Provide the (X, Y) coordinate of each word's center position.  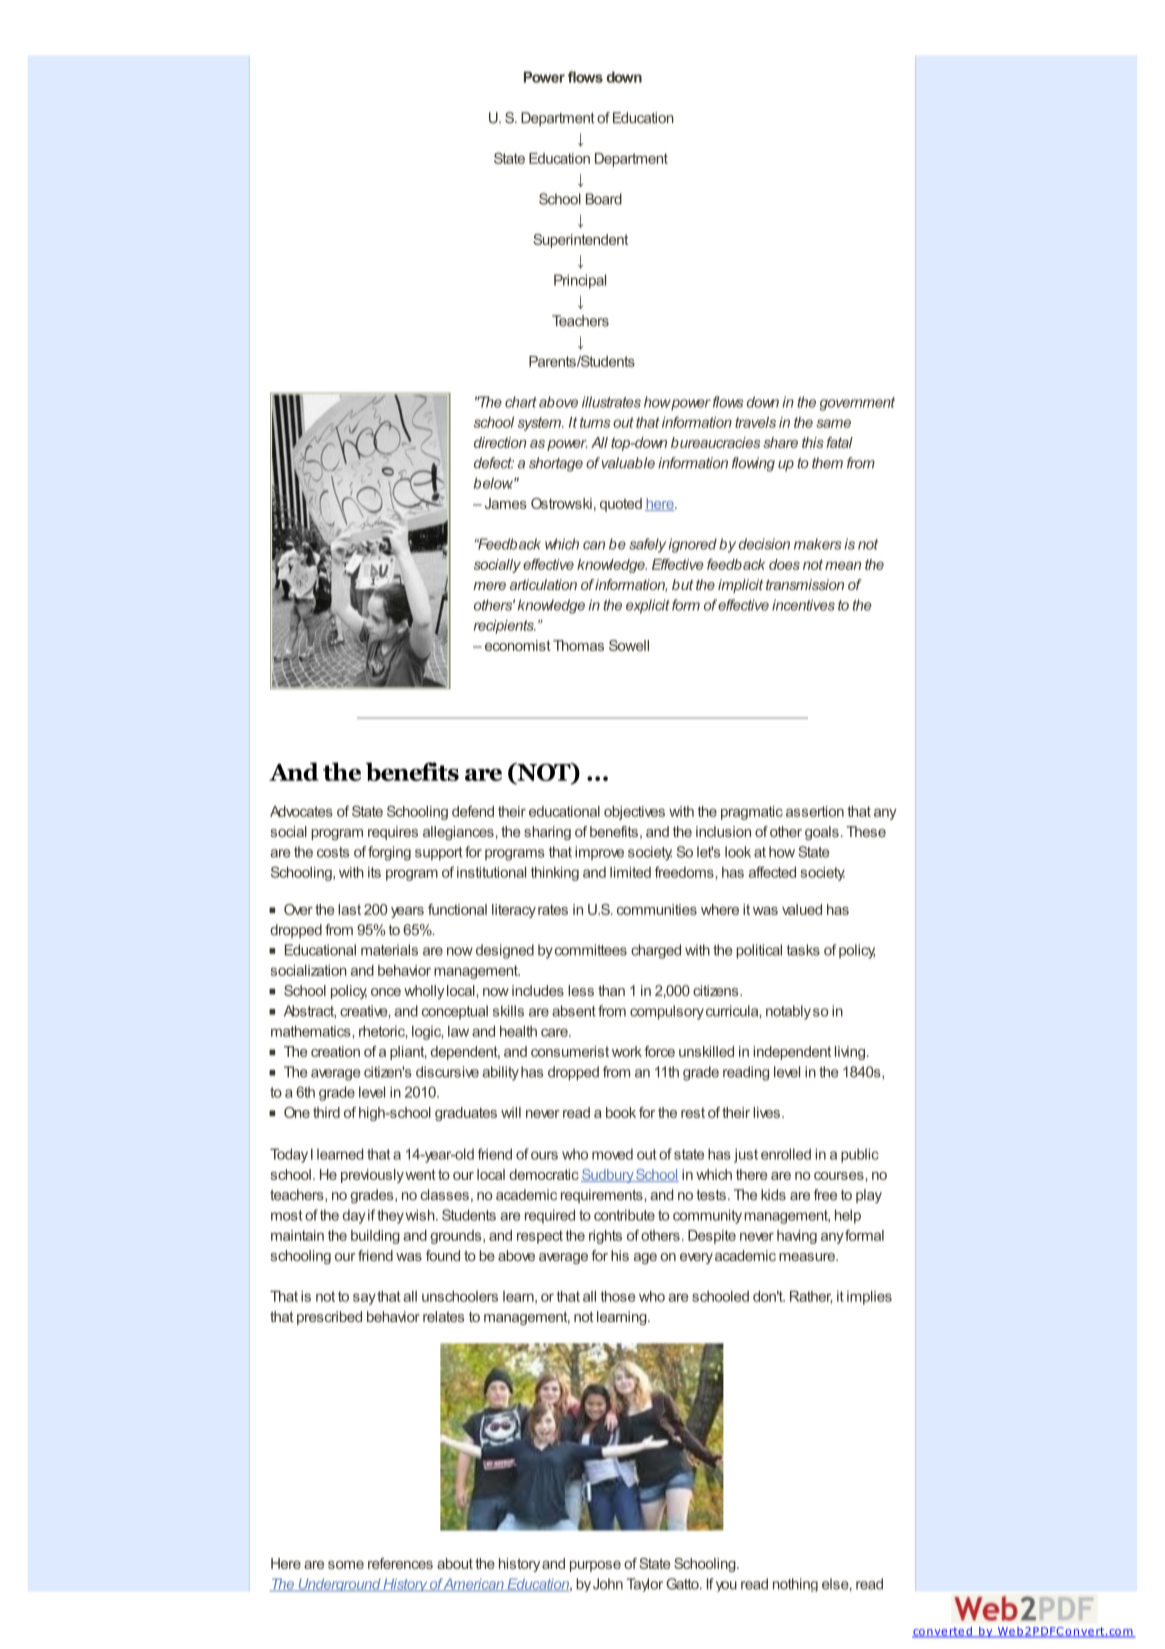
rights (605, 1237)
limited (630, 872)
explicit (648, 606)
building (375, 1237)
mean (843, 565)
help (848, 1216)
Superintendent (580, 241)
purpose (595, 1566)
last (349, 909)
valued (802, 909)
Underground (339, 1585)
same (833, 423)
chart (521, 402)
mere (489, 586)
